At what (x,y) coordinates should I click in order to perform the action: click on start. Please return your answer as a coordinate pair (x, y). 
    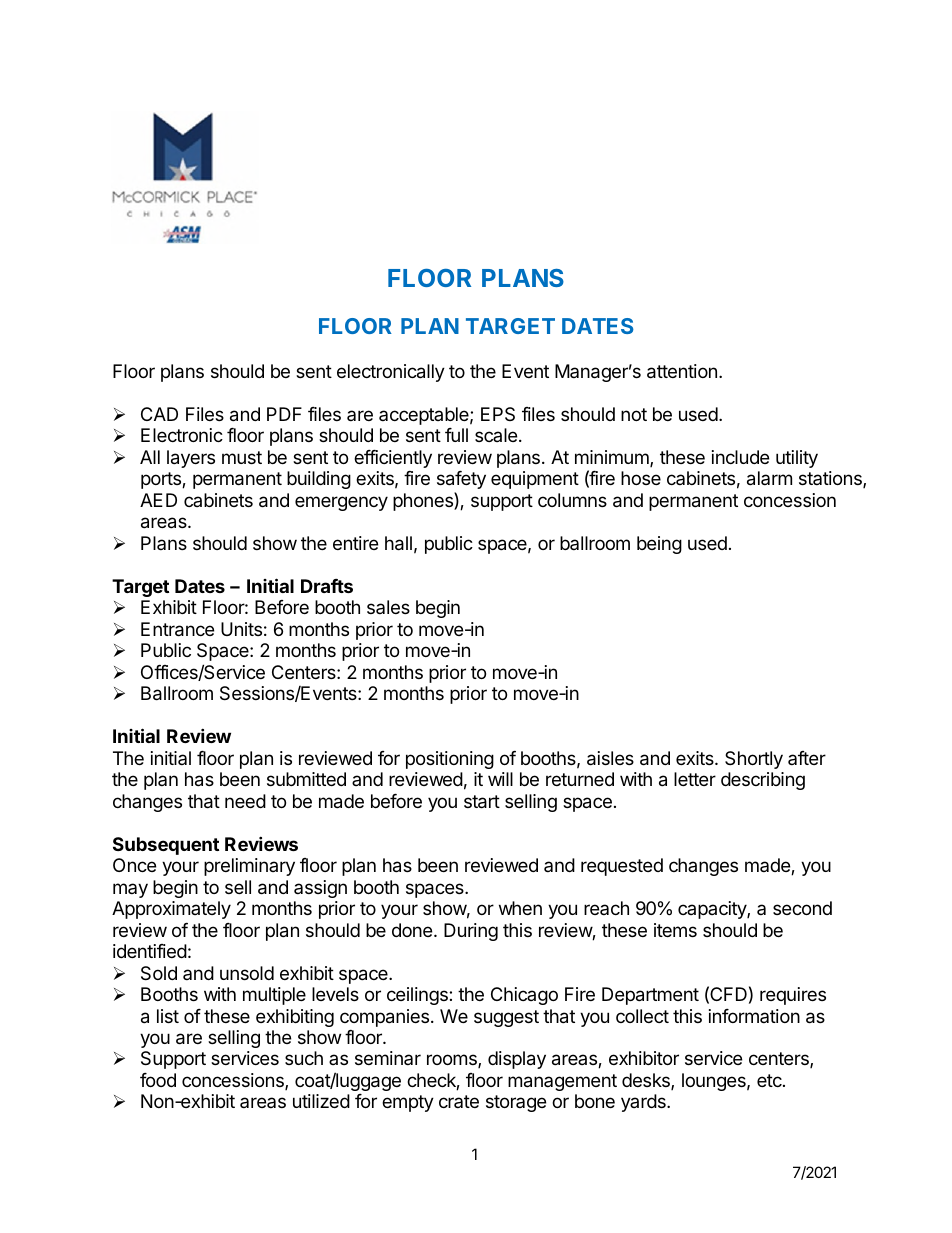
    Looking at the image, I should click on (482, 802).
